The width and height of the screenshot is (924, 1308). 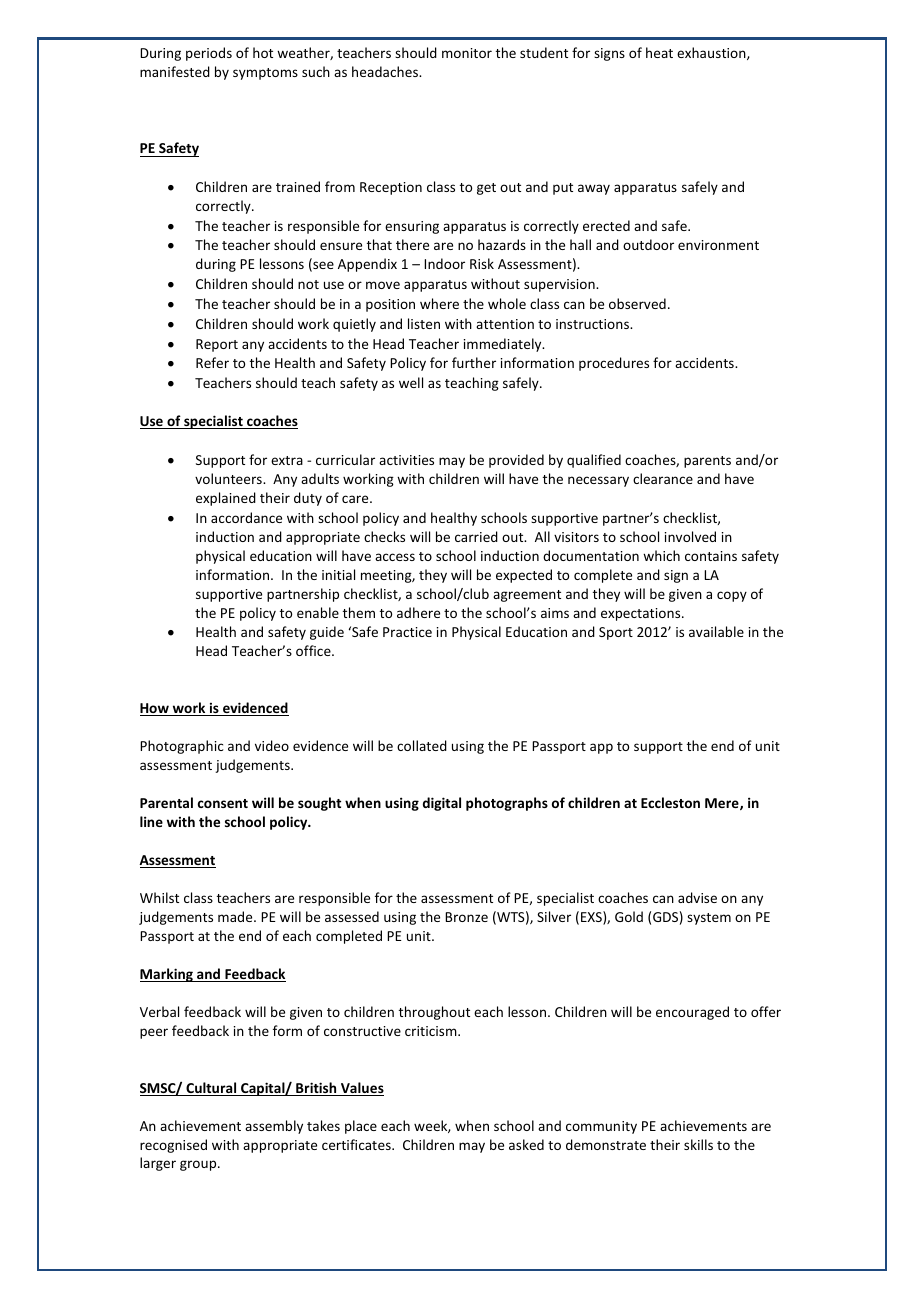 What do you see at coordinates (716, 631) in the screenshot?
I see `available` at bounding box center [716, 631].
